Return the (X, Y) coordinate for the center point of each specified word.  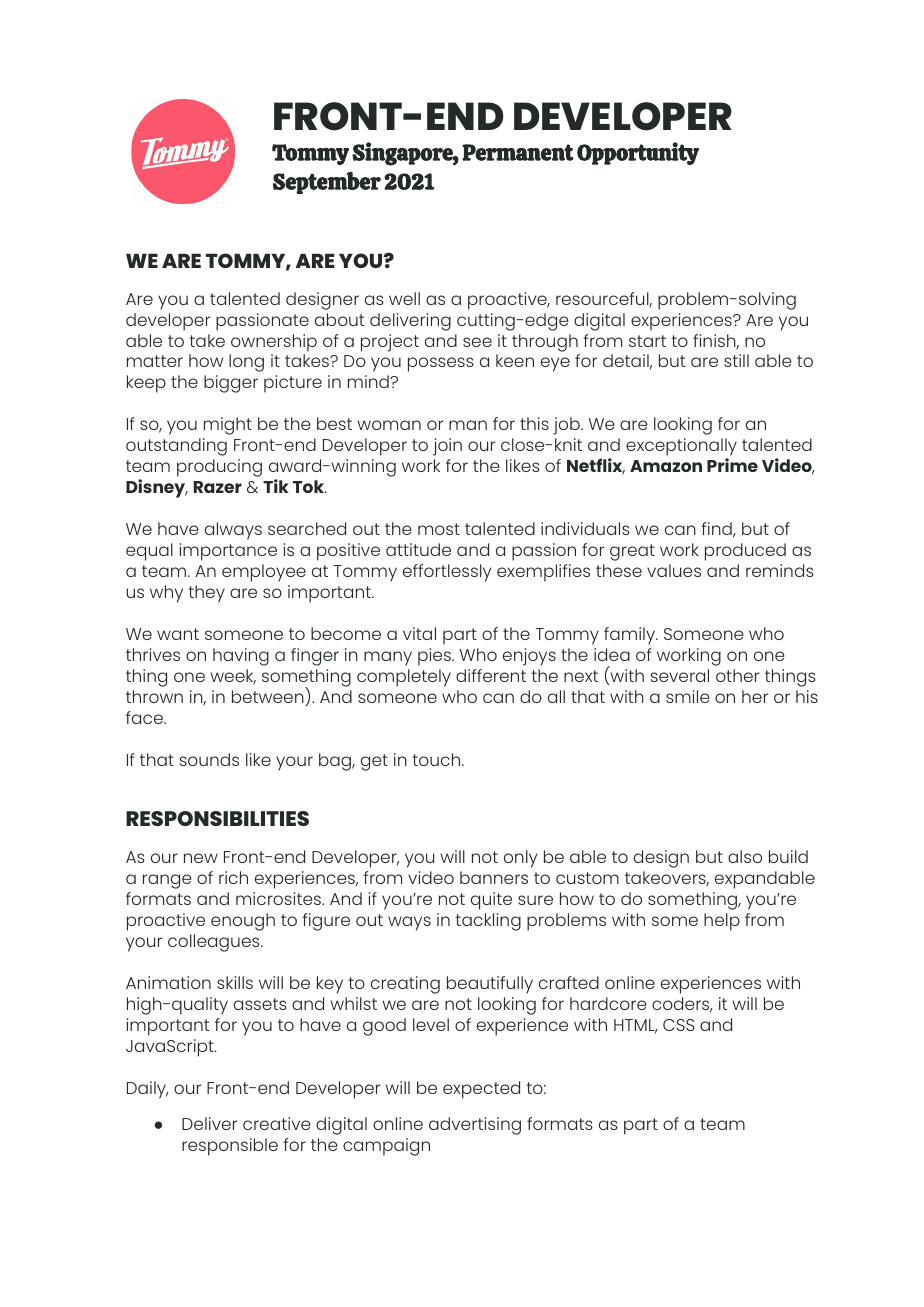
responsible (230, 1147)
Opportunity (638, 153)
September (327, 183)
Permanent (518, 152)
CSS (679, 1025)
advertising (475, 1126)
